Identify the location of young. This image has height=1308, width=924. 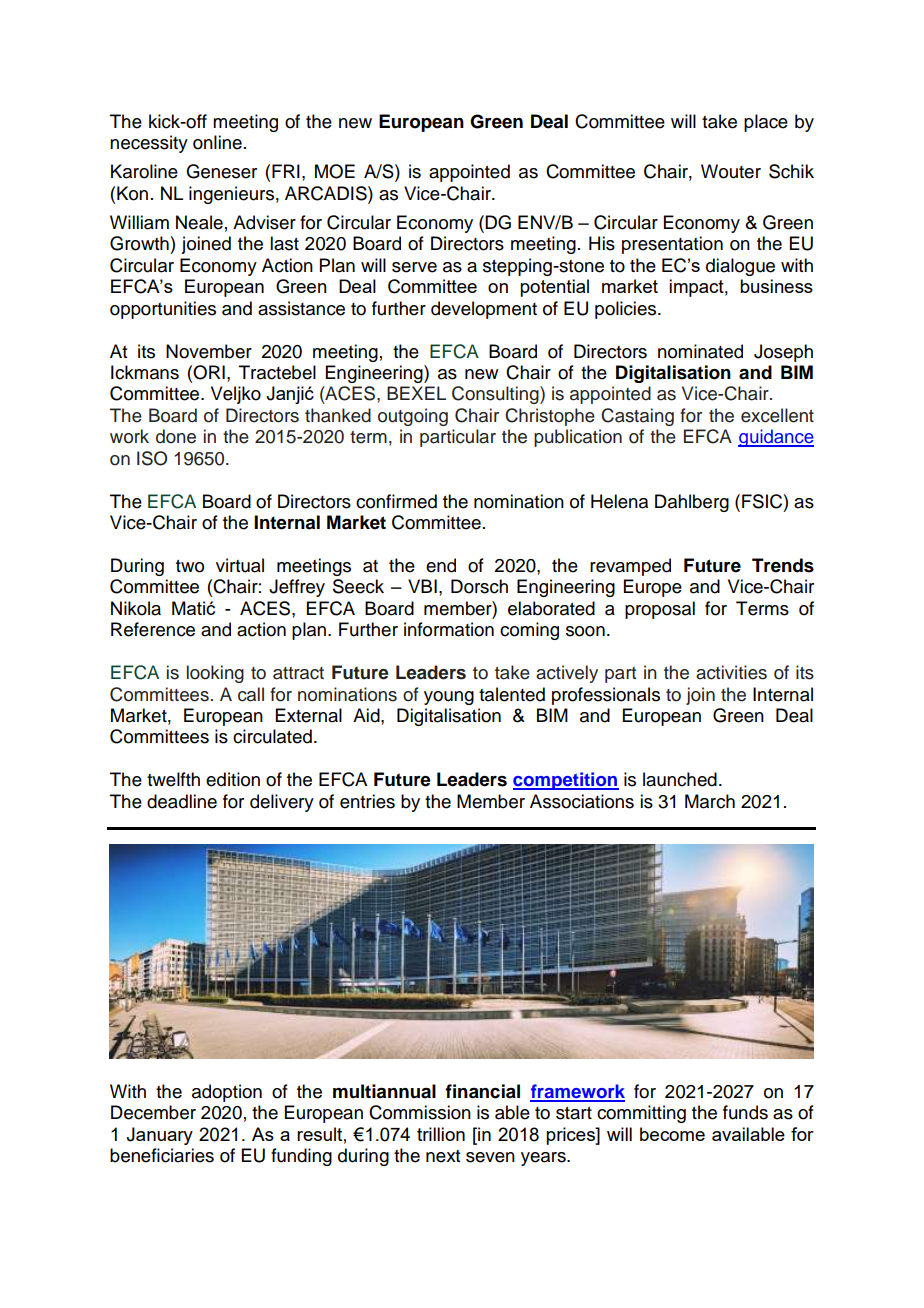
(449, 698).
